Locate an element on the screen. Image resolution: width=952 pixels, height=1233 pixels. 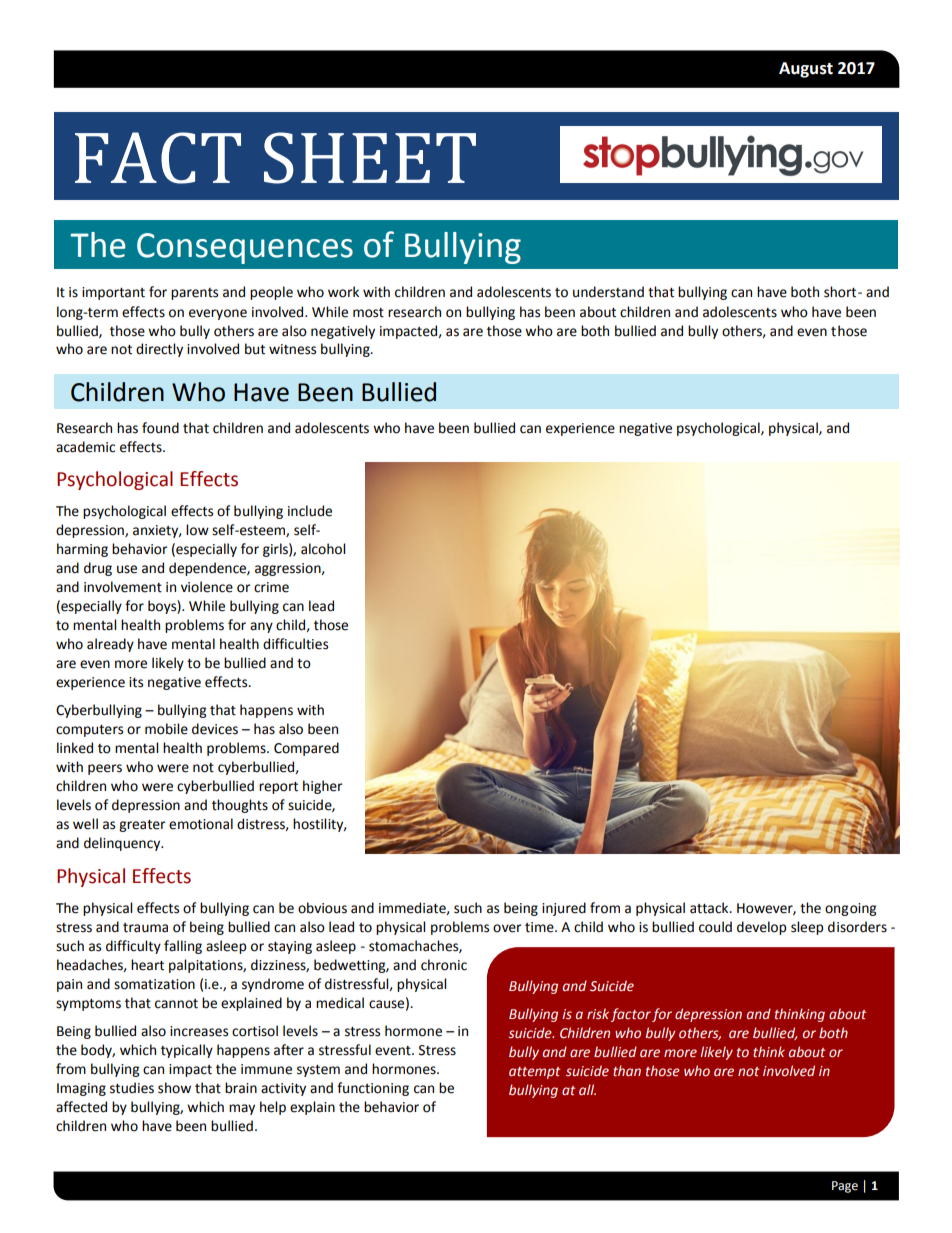
functioning is located at coordinates (373, 1089).
